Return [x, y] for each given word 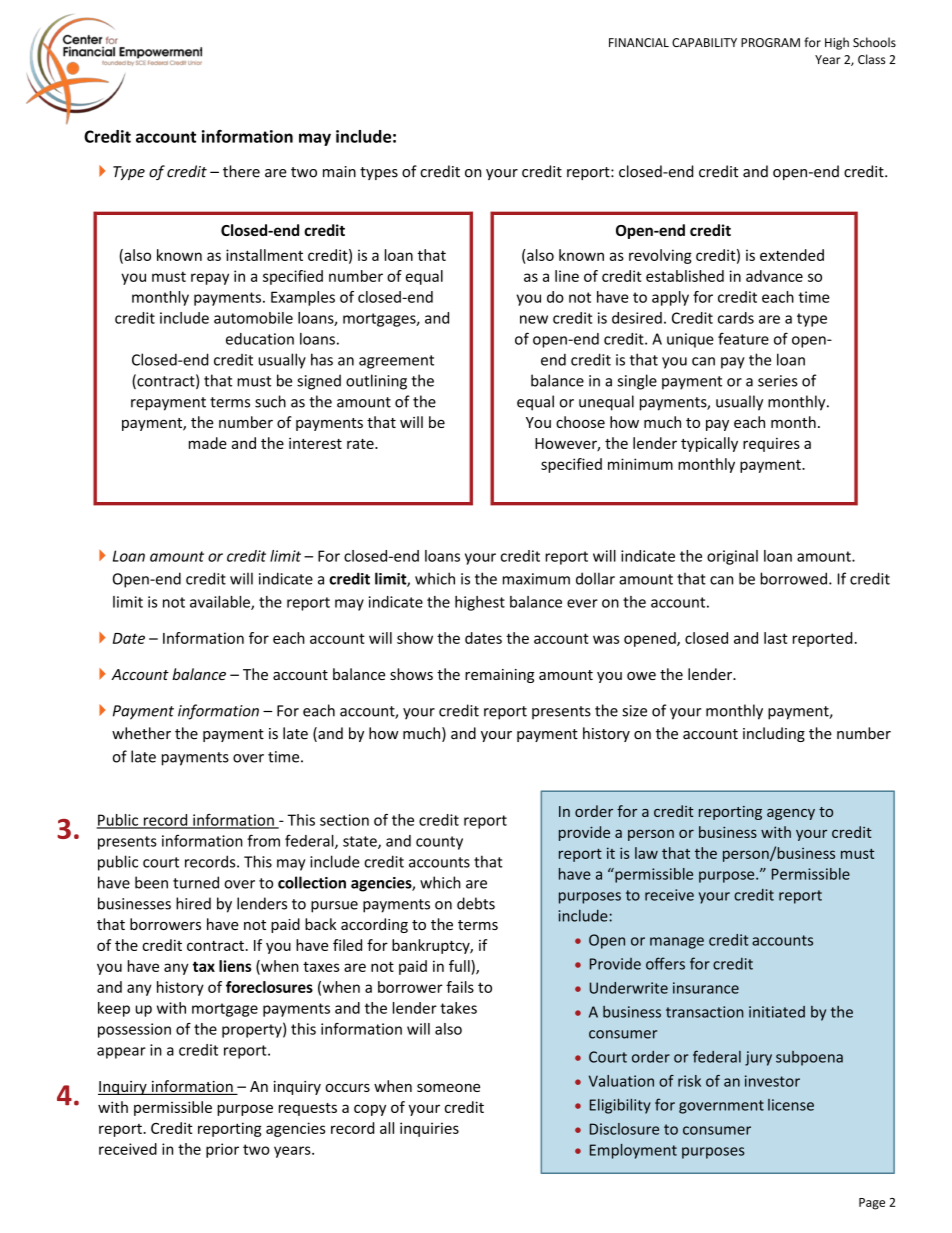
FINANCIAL [639, 42]
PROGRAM [770, 42]
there [241, 171]
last [776, 638]
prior [222, 1150]
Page [872, 1204]
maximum [536, 579]
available [221, 603]
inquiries [429, 1129]
